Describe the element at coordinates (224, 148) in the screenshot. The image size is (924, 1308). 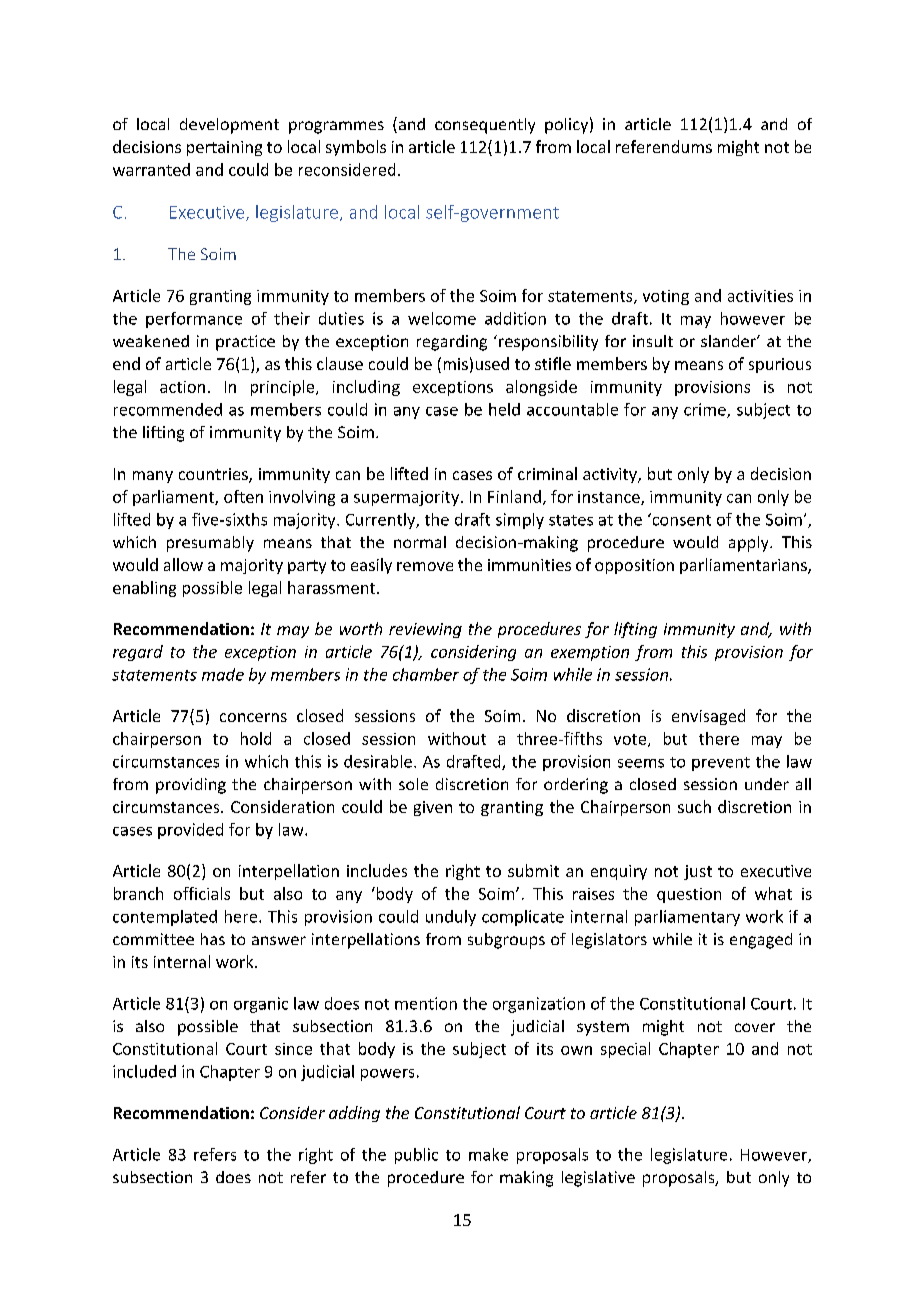
I see `pertaining` at that location.
